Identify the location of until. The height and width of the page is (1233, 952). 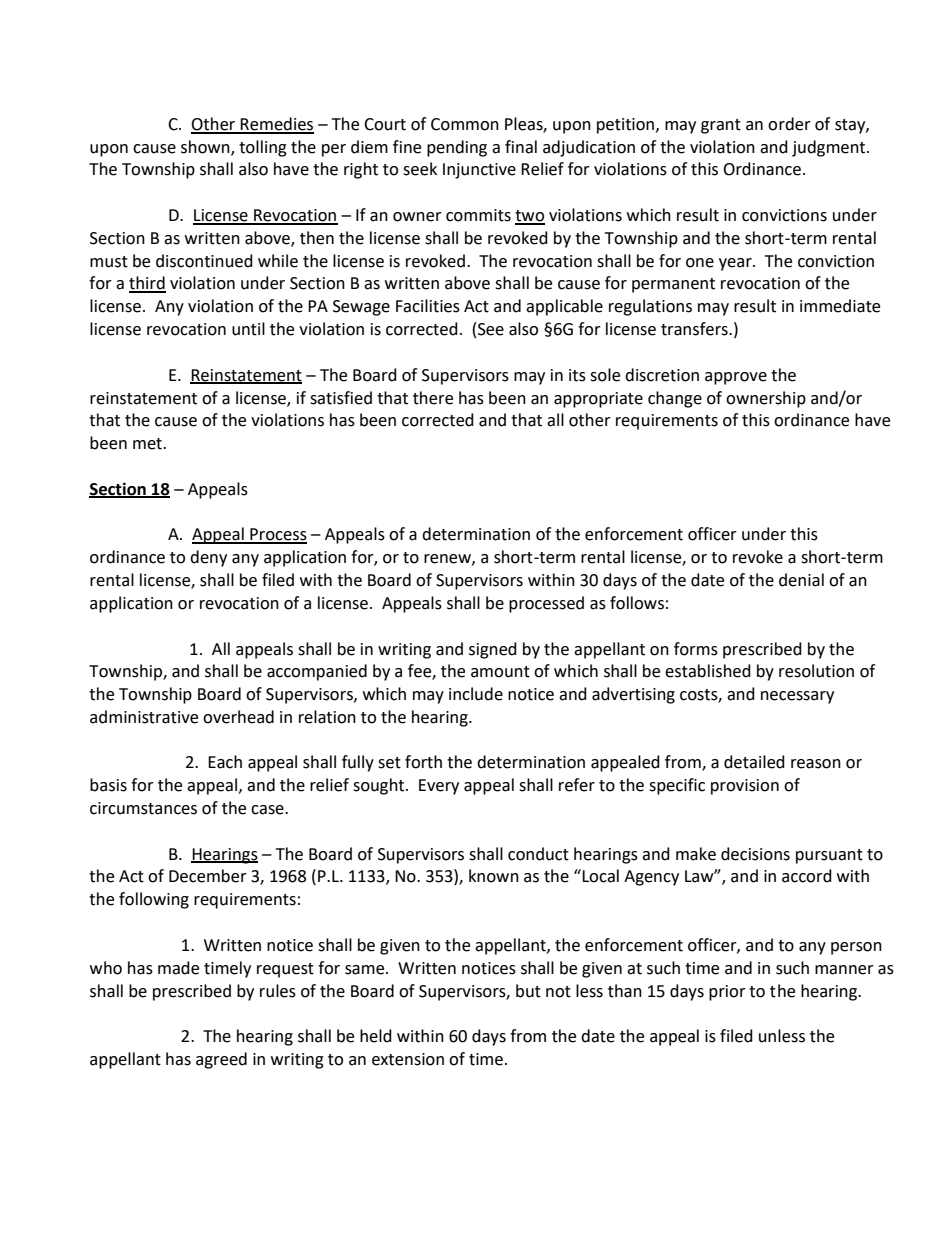
(248, 329).
